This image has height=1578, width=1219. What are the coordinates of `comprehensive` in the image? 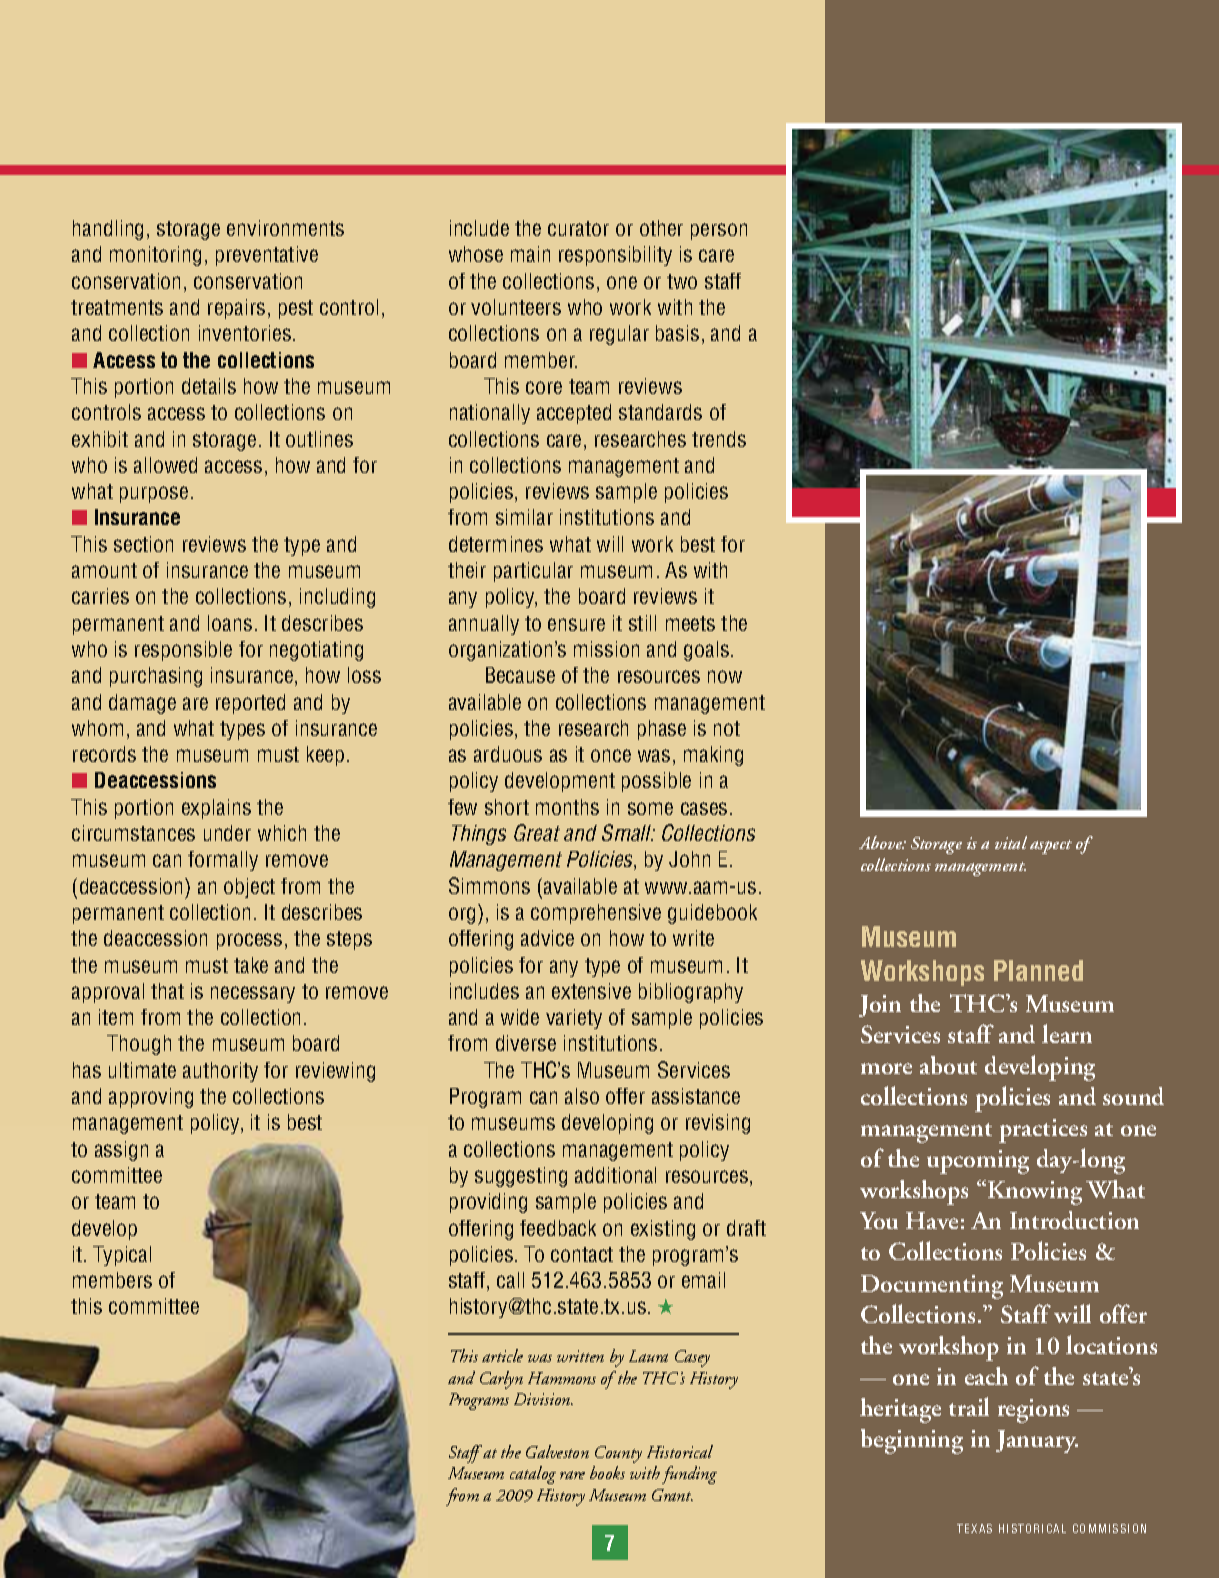 It's located at (596, 914).
